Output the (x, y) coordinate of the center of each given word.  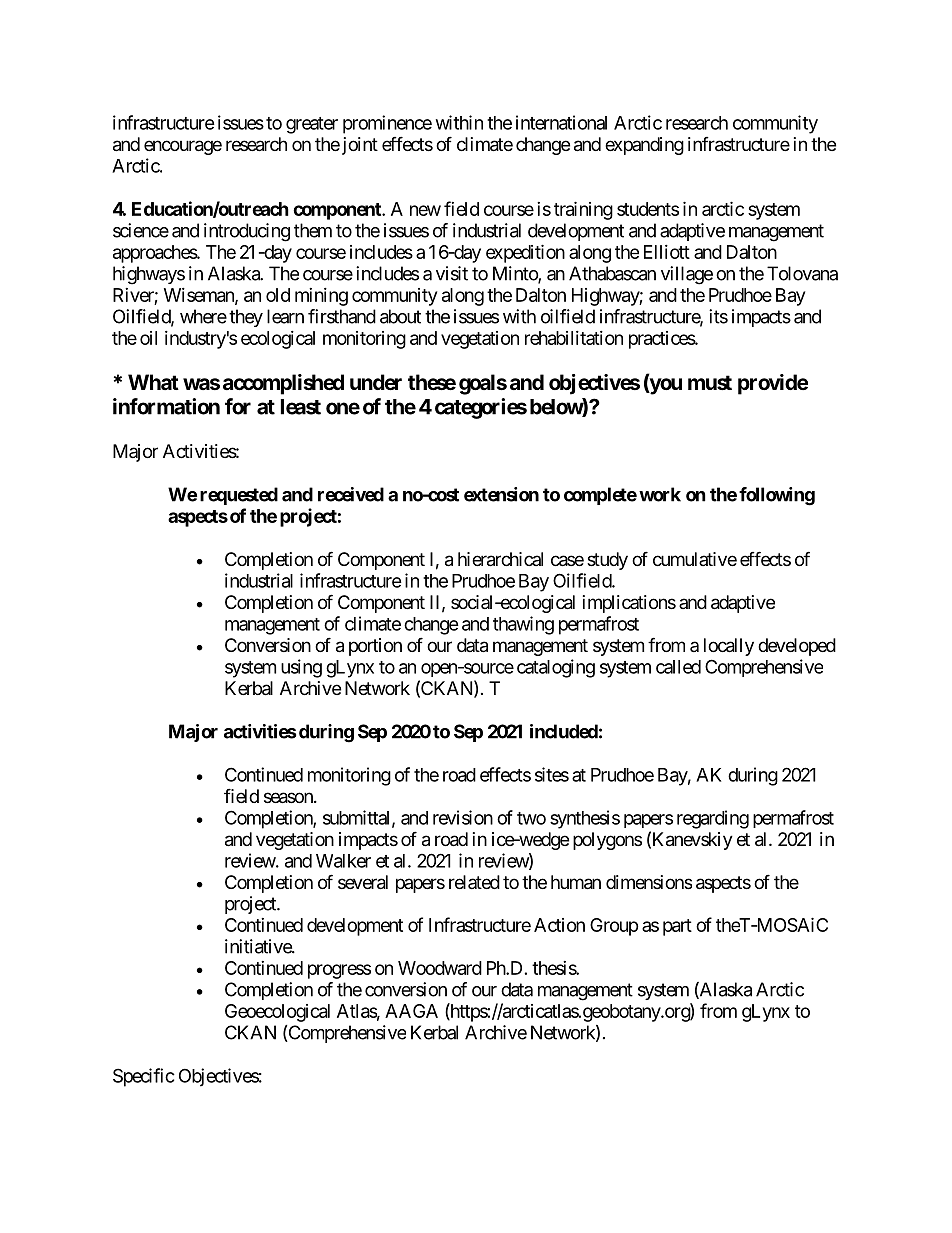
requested (239, 496)
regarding (713, 819)
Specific (144, 1077)
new (425, 210)
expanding (644, 146)
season (289, 798)
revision (463, 817)
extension (501, 494)
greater (312, 125)
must (710, 383)
